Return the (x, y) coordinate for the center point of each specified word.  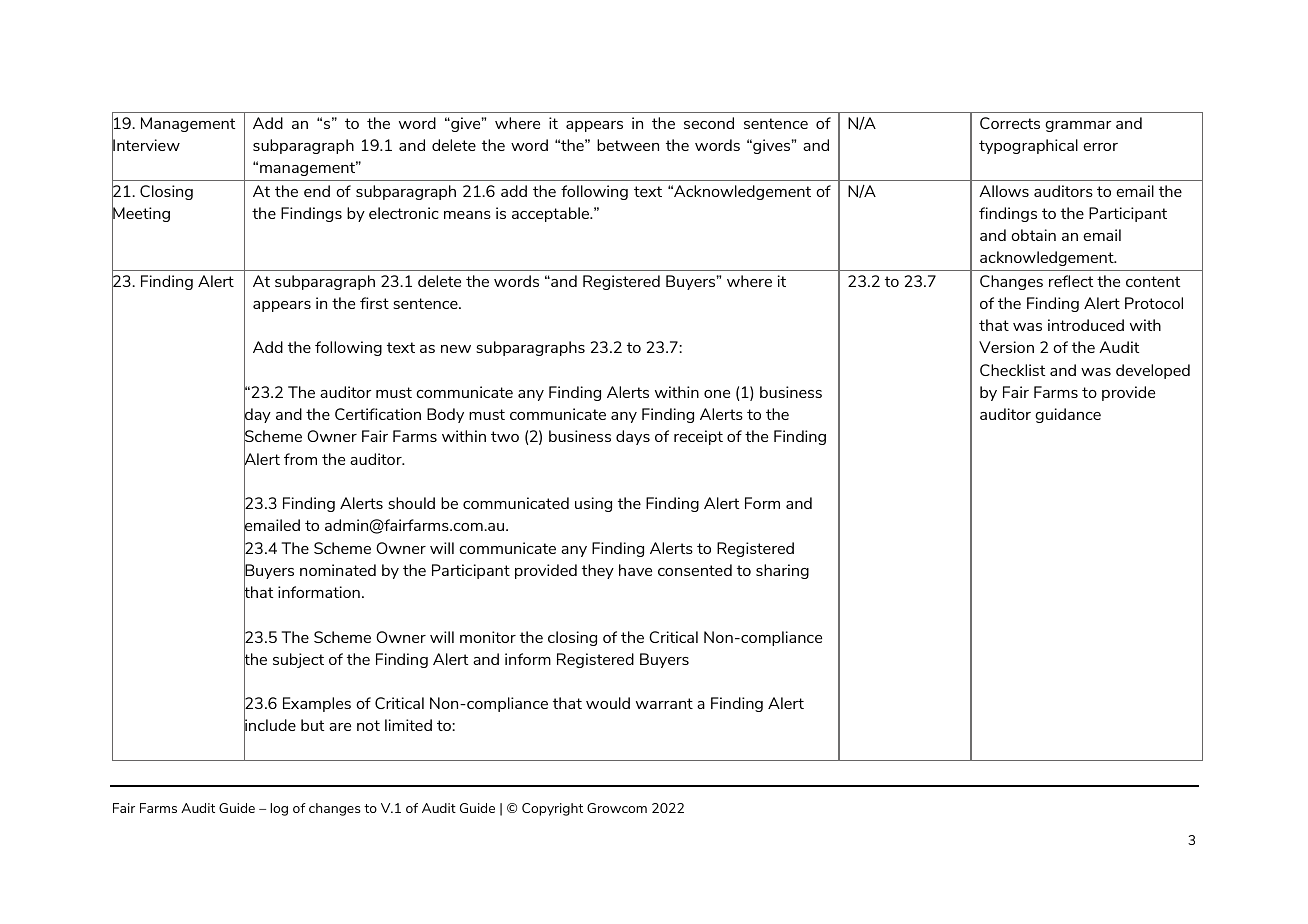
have (635, 570)
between (628, 145)
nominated (338, 570)
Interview (146, 146)
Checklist (1012, 370)
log (279, 809)
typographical (1028, 146)
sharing (782, 571)
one (717, 394)
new (456, 349)
